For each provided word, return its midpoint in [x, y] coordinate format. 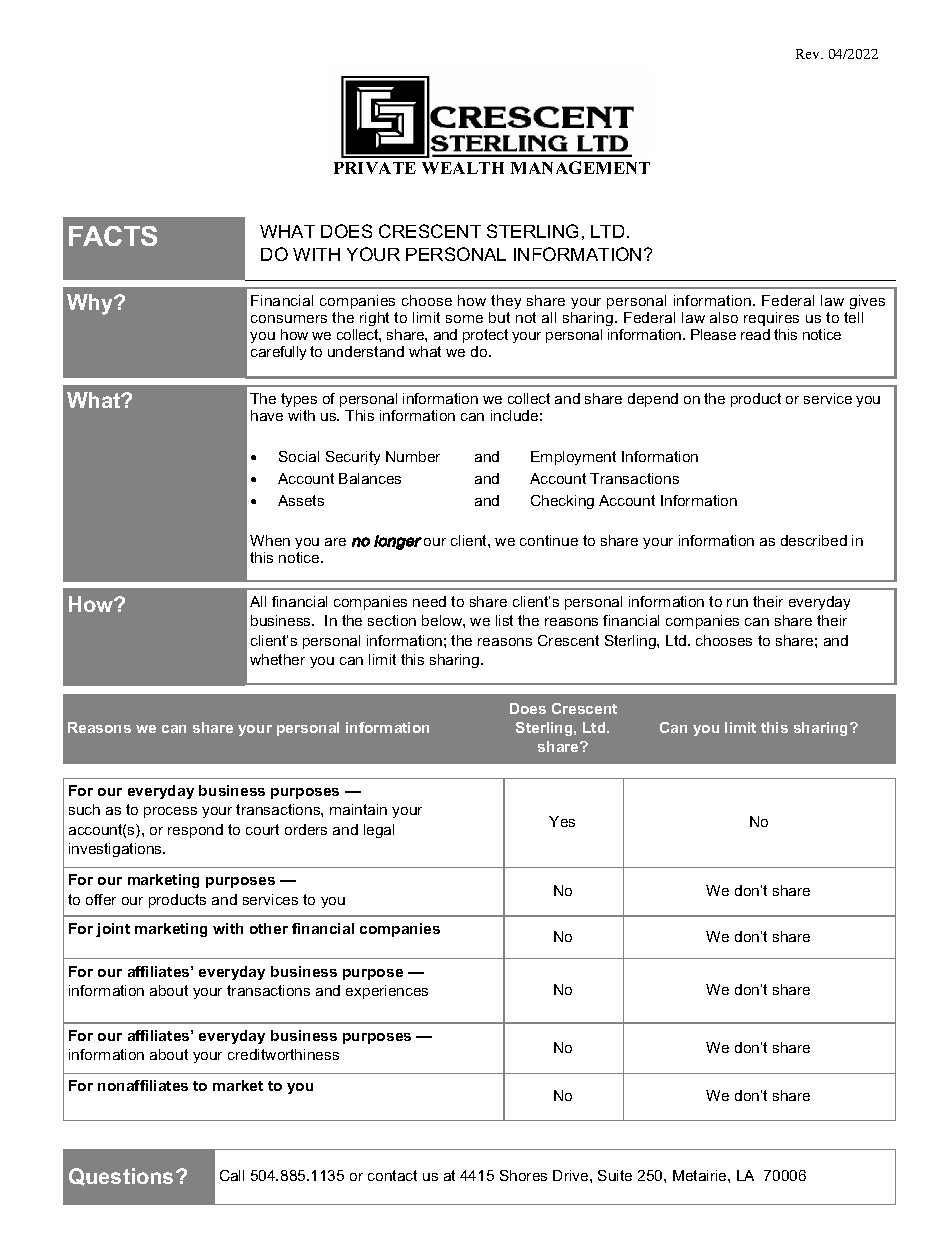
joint [113, 930]
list [504, 620]
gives [867, 302]
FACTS [113, 236]
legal [379, 831]
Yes [562, 821]
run [737, 603]
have [267, 415]
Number [413, 456]
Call [232, 1175]
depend [653, 400]
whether [277, 659]
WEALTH [463, 168]
